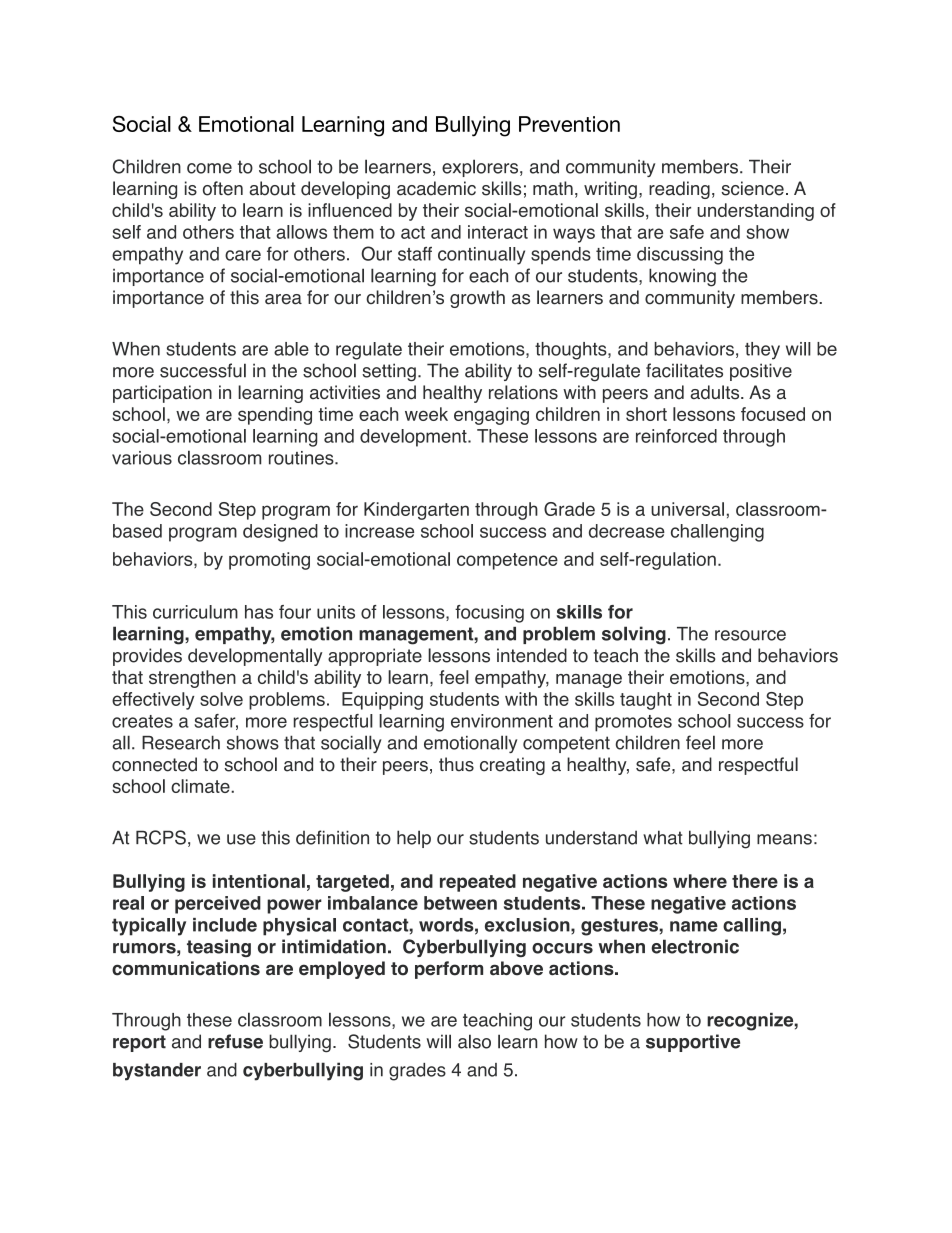 This screenshot has height=1233, width=952. What do you see at coordinates (481, 168) in the screenshot?
I see `explorers` at bounding box center [481, 168].
